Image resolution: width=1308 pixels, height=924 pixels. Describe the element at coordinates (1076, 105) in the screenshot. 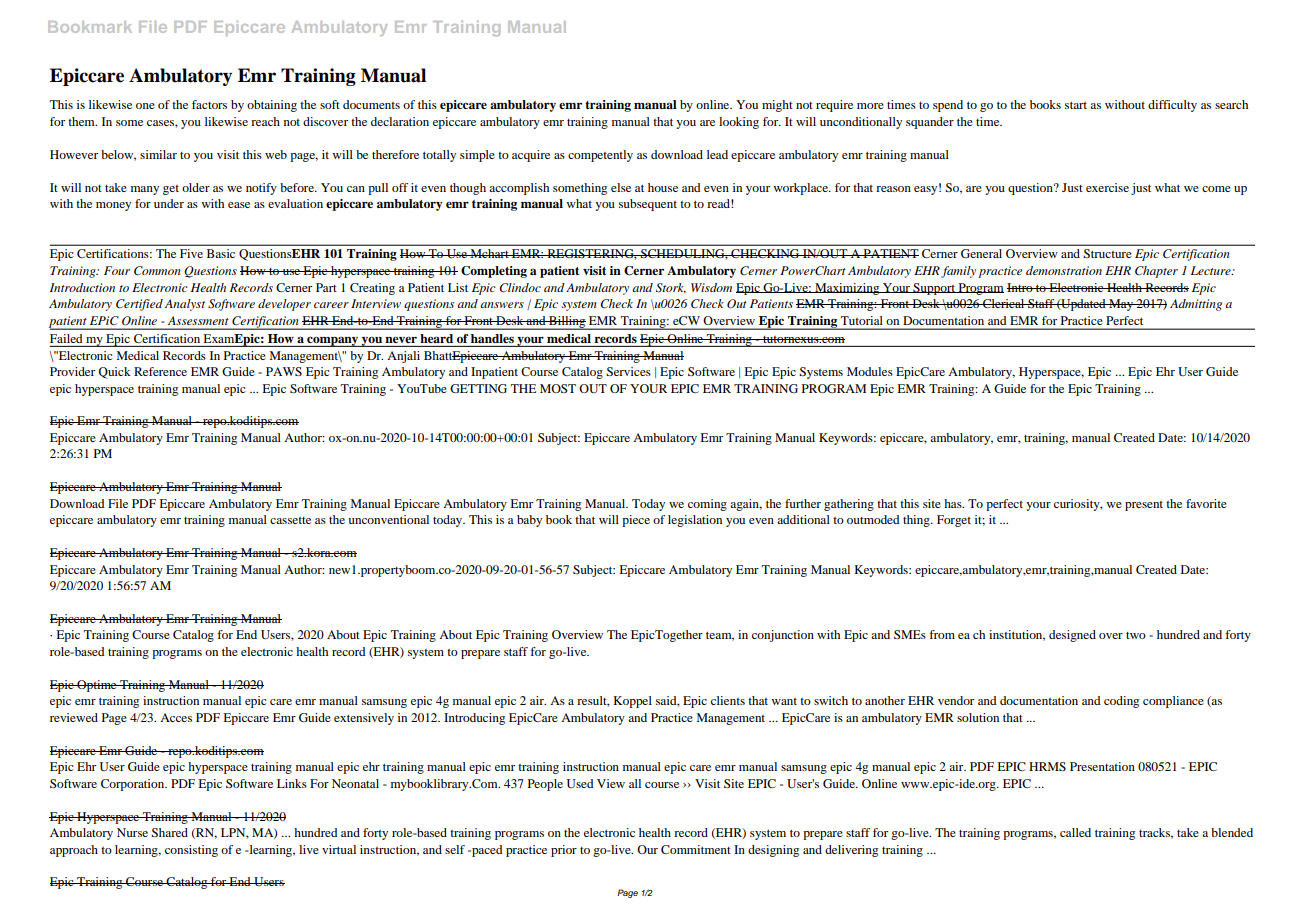

I see `start` at that location.
